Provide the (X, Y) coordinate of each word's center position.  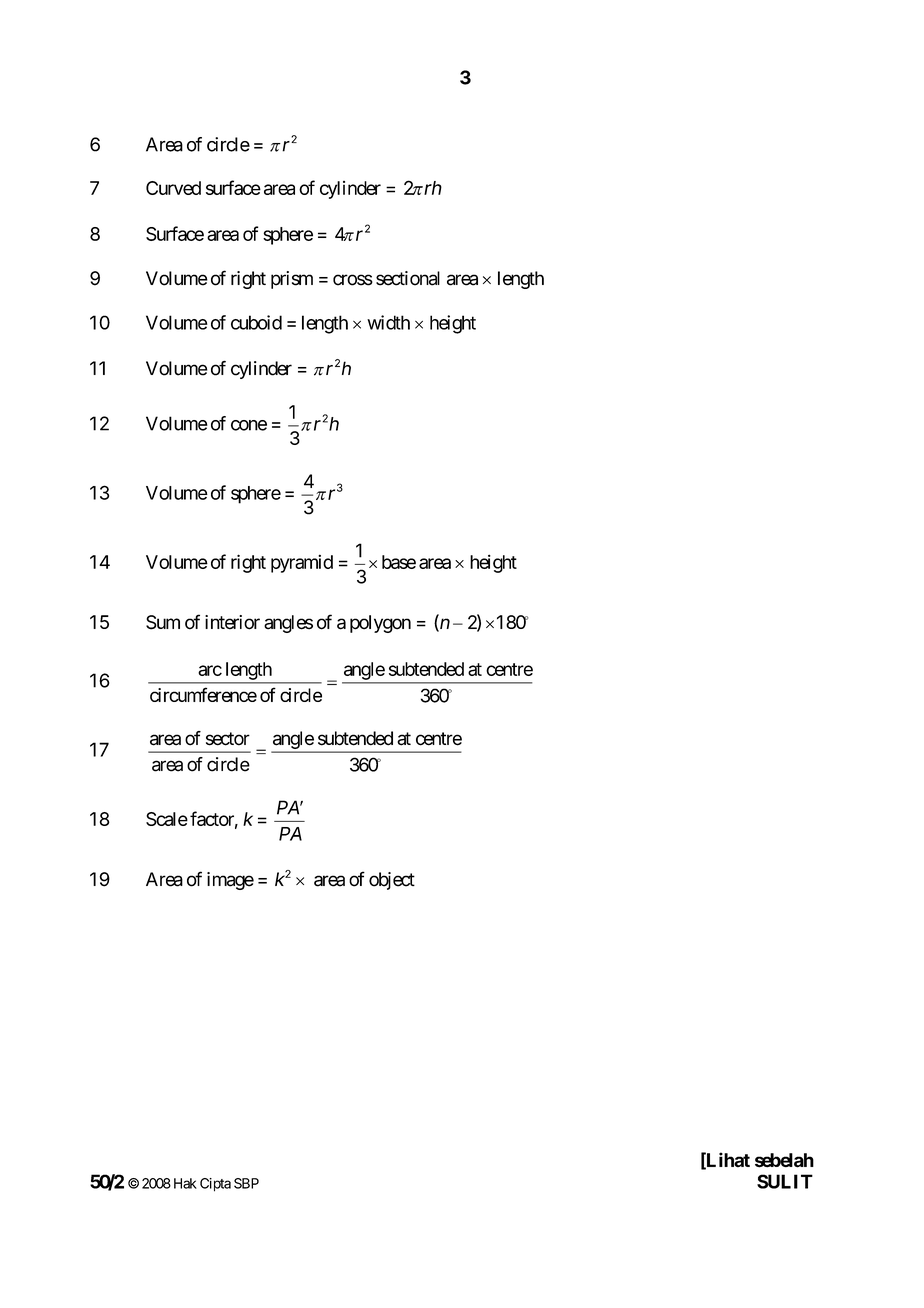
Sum (163, 622)
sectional (408, 278)
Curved (173, 188)
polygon (380, 624)
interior (232, 622)
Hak (185, 1183)
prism (292, 280)
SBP (246, 1183)
